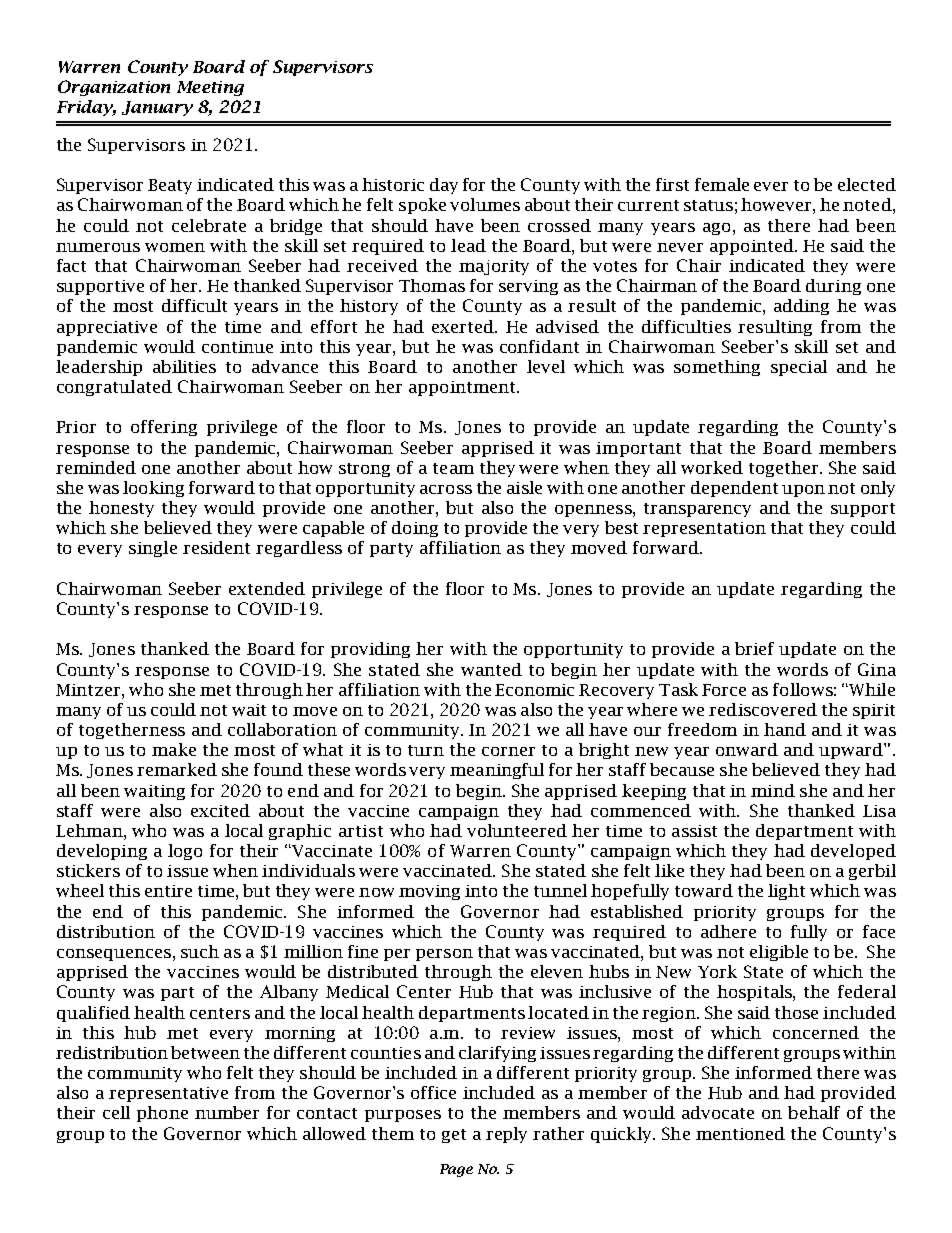 The height and width of the screenshot is (1233, 952). I want to click on light, so click(786, 892).
